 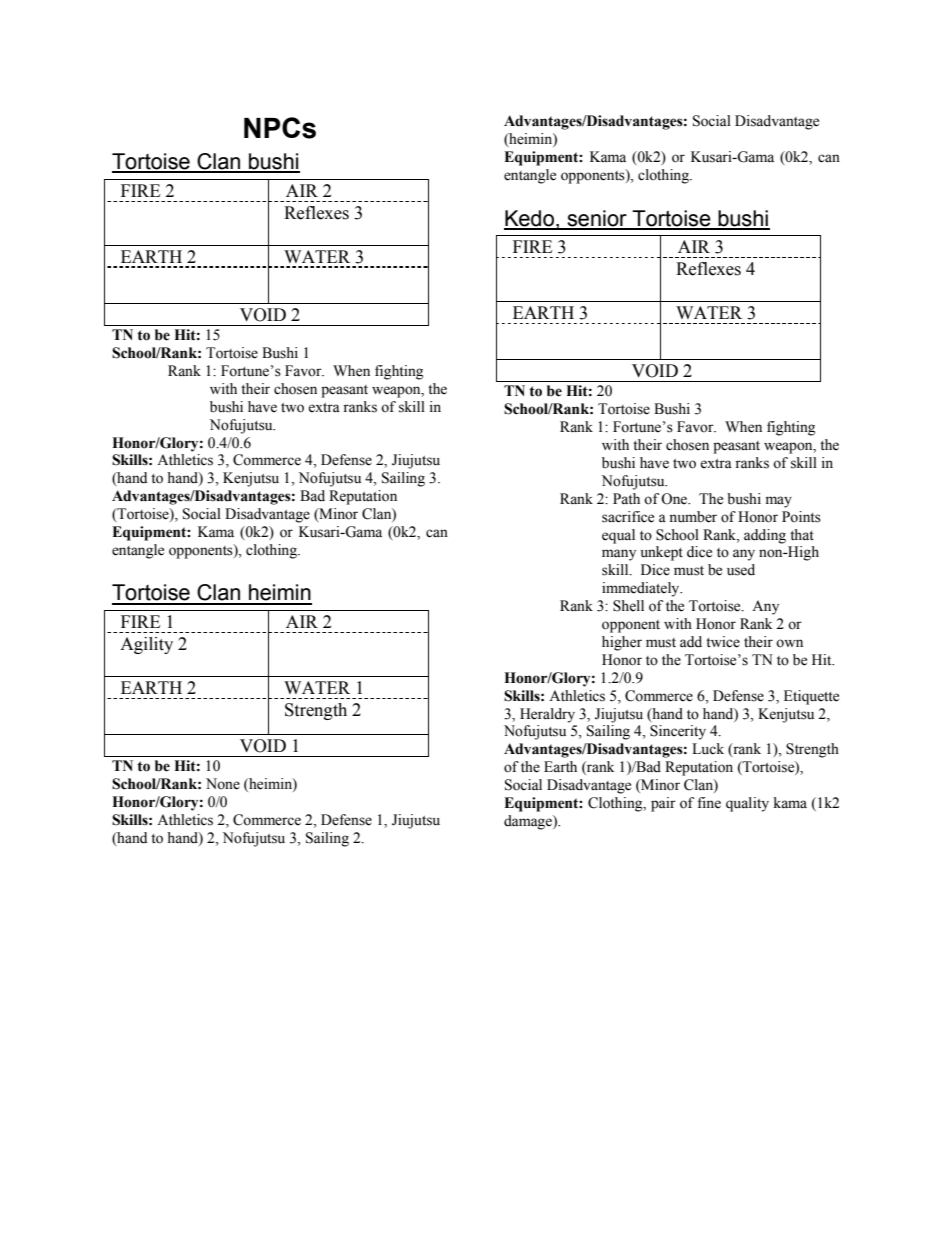 What do you see at coordinates (626, 499) in the page?
I see `Path` at bounding box center [626, 499].
